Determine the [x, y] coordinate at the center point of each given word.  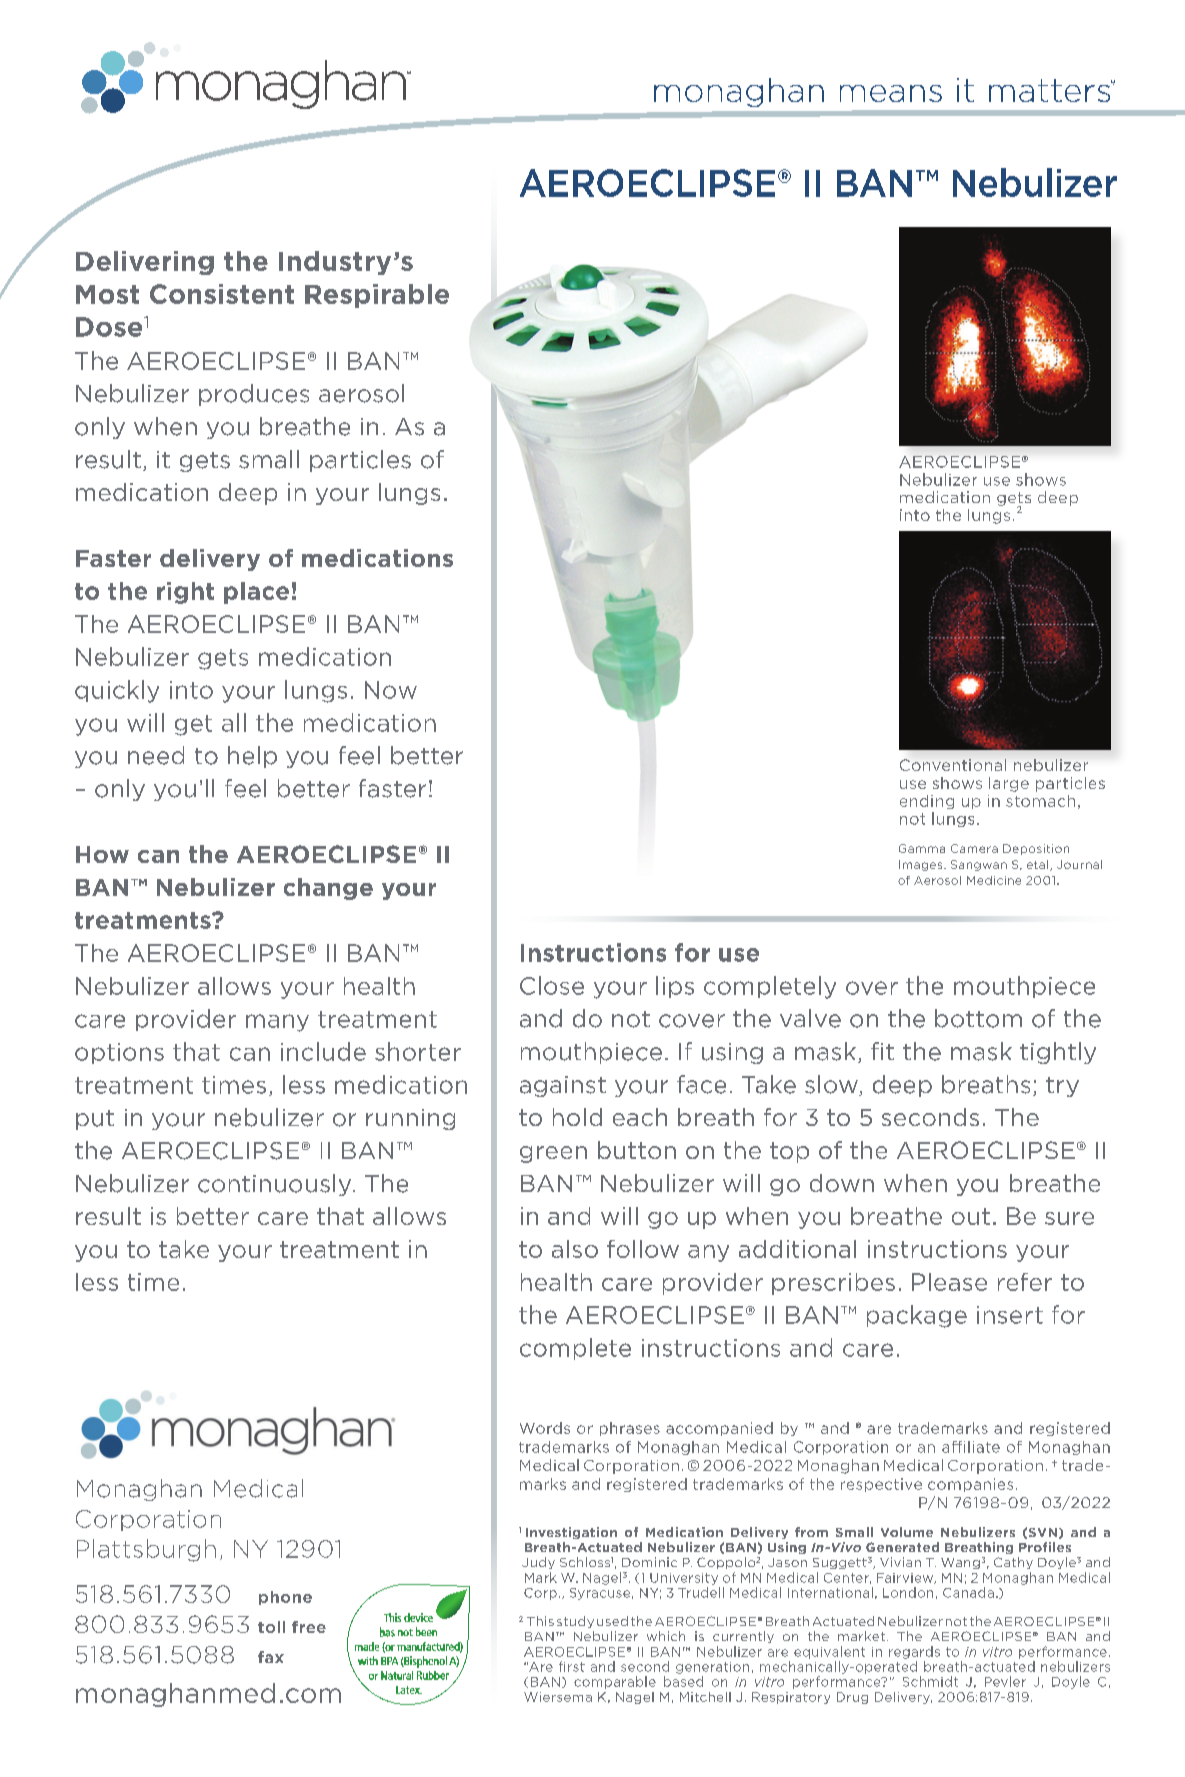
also [575, 1249]
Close [552, 985]
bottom [978, 1018]
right [185, 593]
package [917, 1316]
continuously [276, 1185]
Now [391, 690]
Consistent [222, 294]
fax [271, 1657]
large [1009, 784]
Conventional [953, 765]
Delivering [145, 263]
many [277, 1023]
